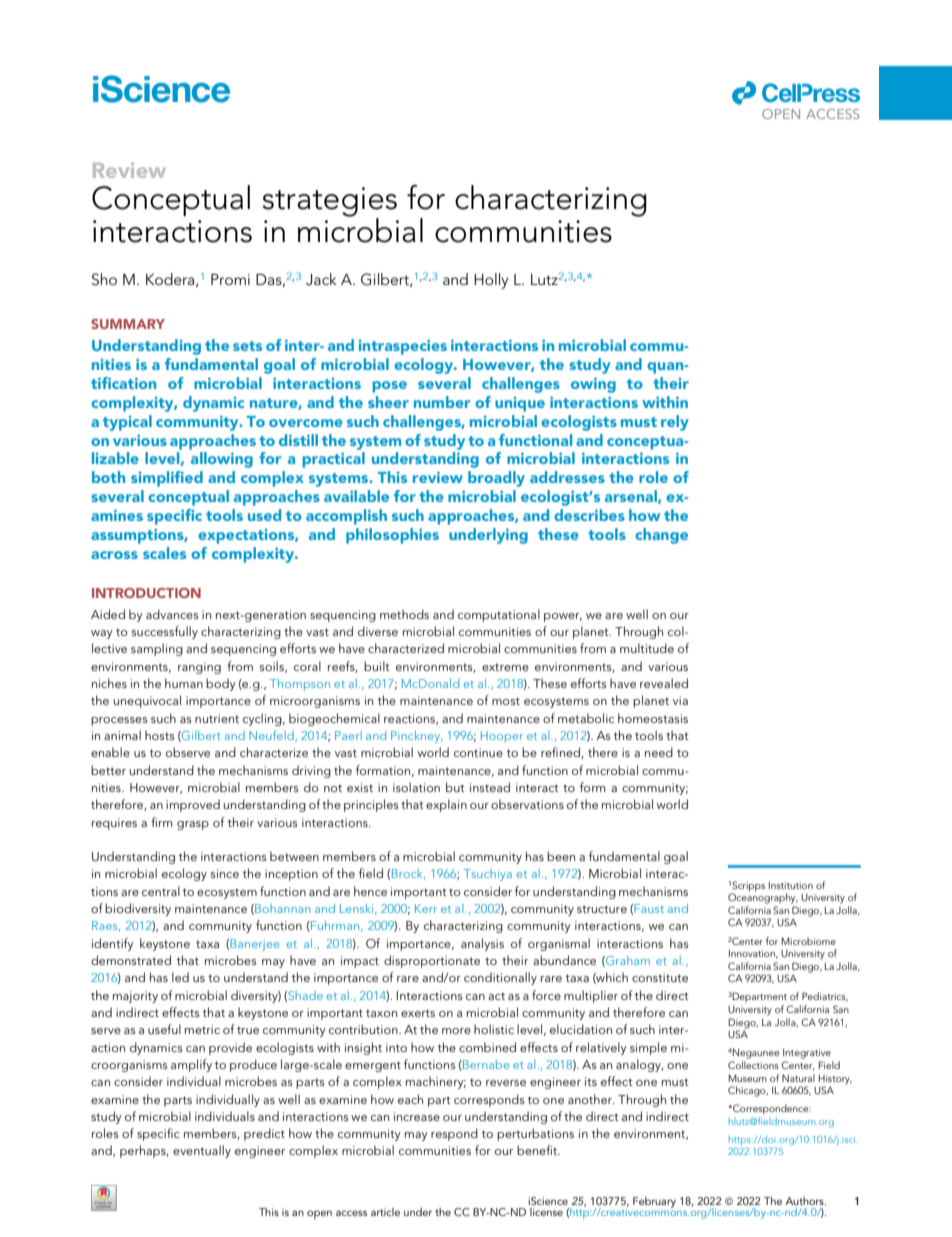 The width and height of the screenshot is (952, 1237). I want to click on change, so click(661, 536).
